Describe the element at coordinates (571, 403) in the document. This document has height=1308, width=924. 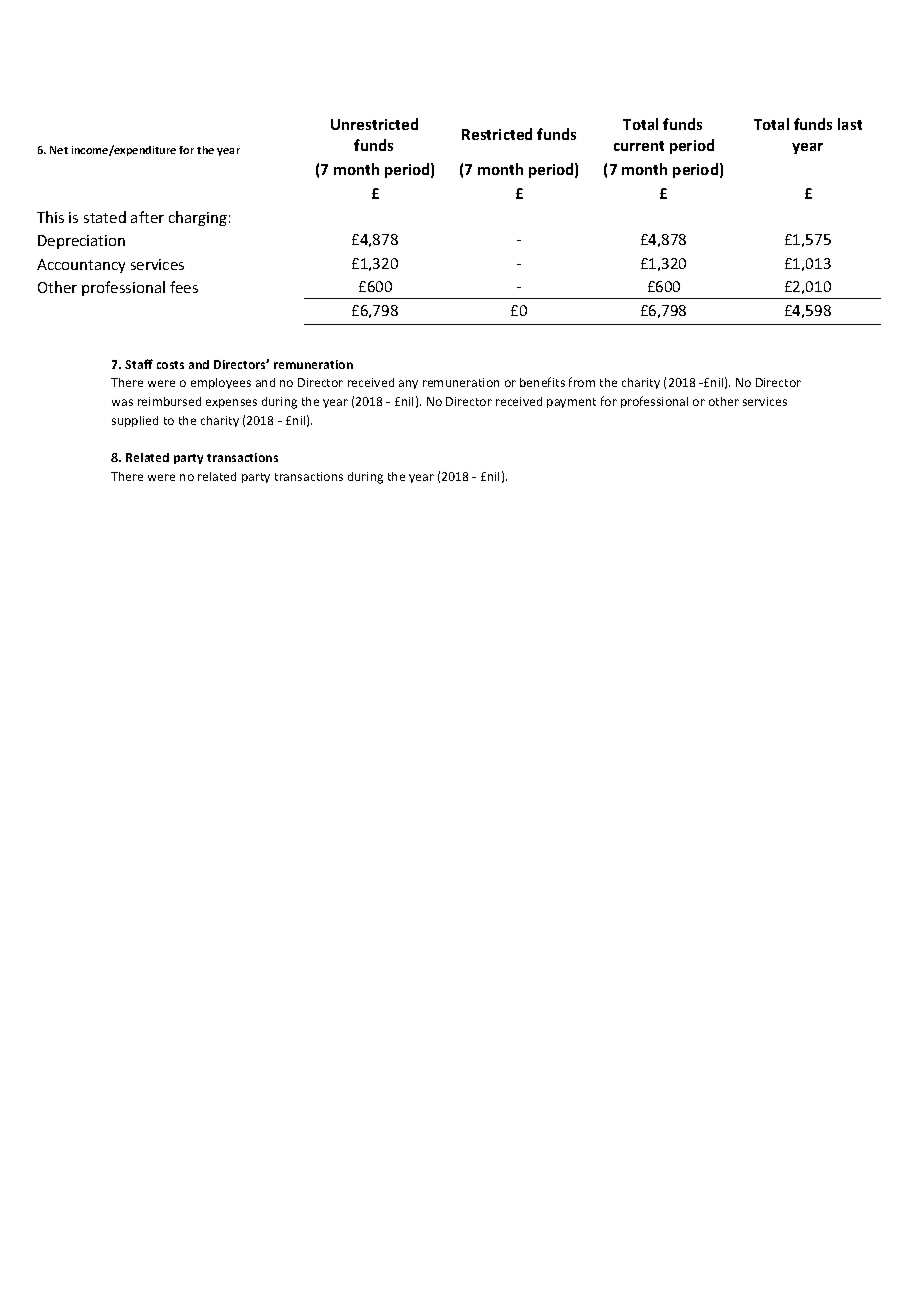
I see `payment` at that location.
